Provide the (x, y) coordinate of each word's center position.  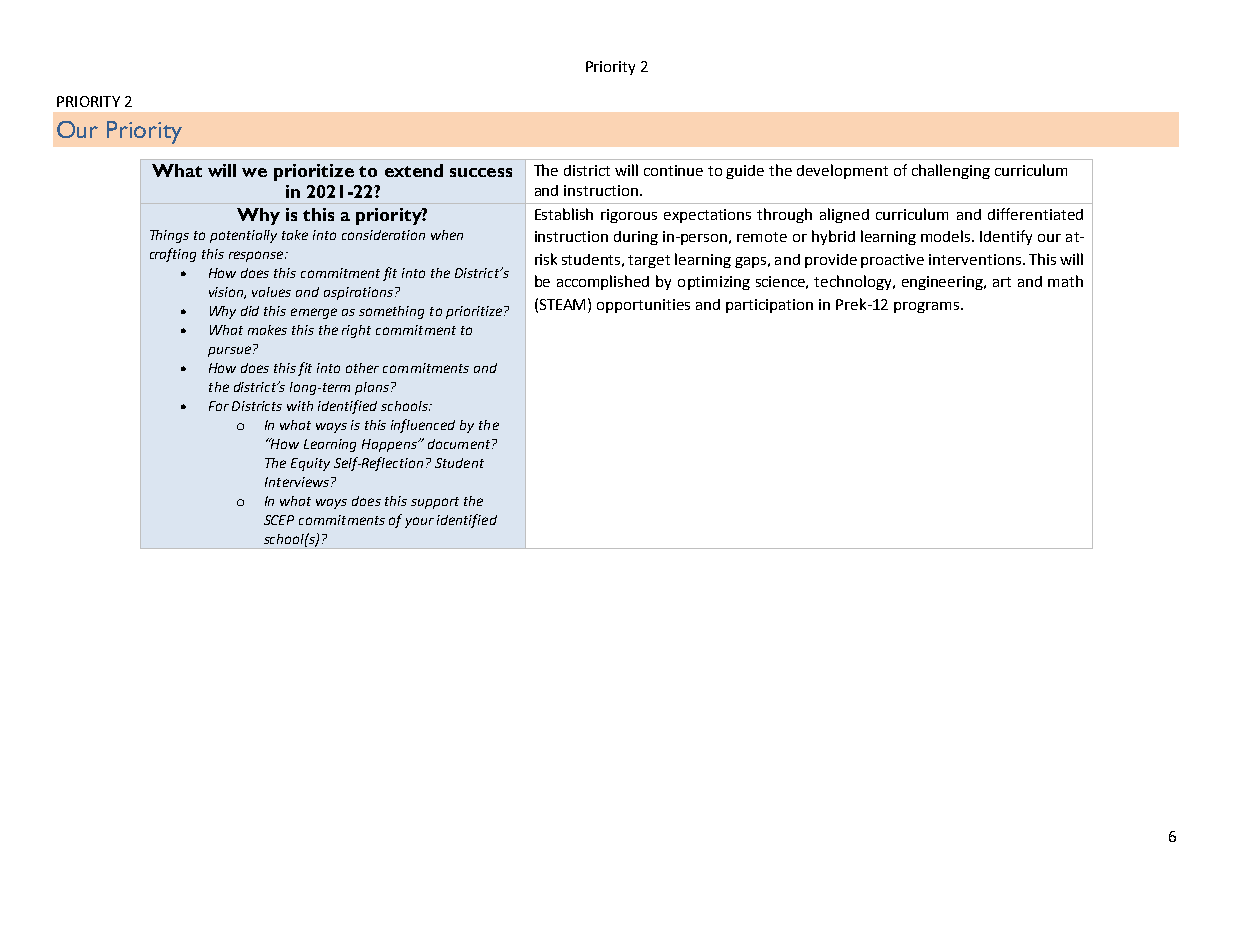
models (947, 236)
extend (414, 170)
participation (769, 306)
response (257, 256)
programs (926, 307)
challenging (951, 171)
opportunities (643, 306)
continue (673, 170)
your (419, 522)
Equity (310, 464)
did (250, 311)
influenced (423, 426)
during (636, 238)
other (362, 368)
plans (372, 388)
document (460, 444)
